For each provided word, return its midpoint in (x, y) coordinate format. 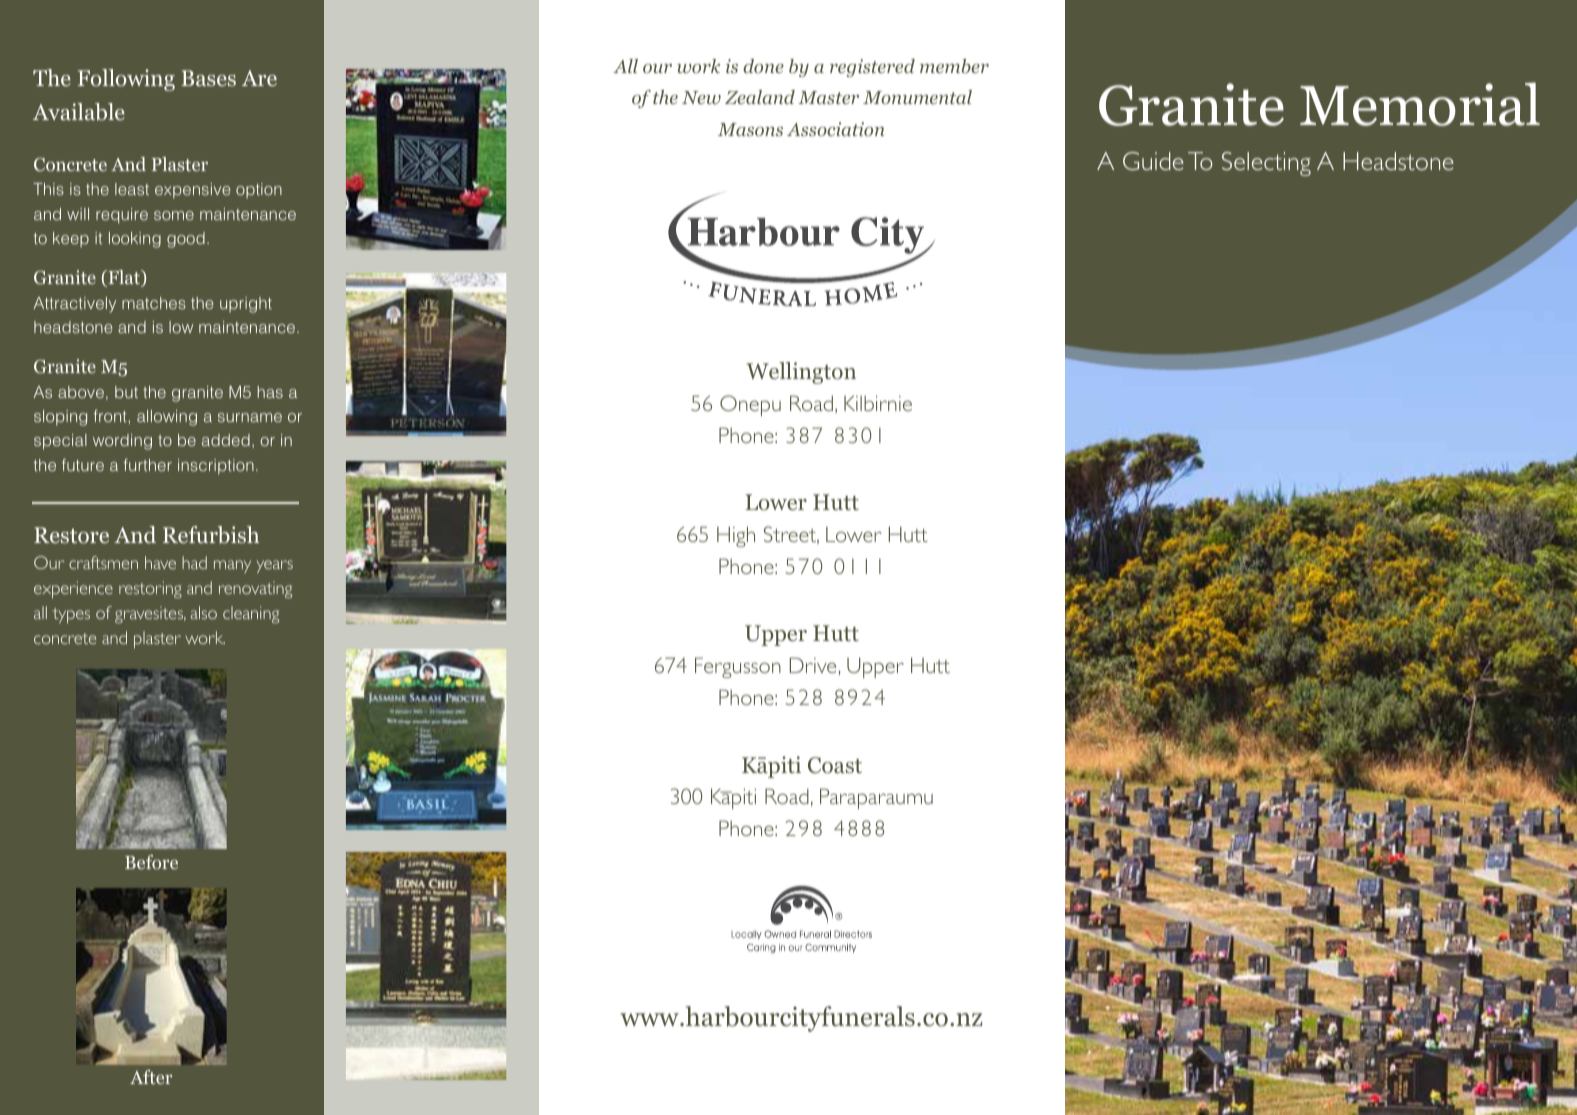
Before (151, 862)
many (232, 566)
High (736, 536)
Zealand (760, 97)
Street (791, 535)
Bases (208, 78)
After (151, 1077)
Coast (835, 765)
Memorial (1420, 104)
